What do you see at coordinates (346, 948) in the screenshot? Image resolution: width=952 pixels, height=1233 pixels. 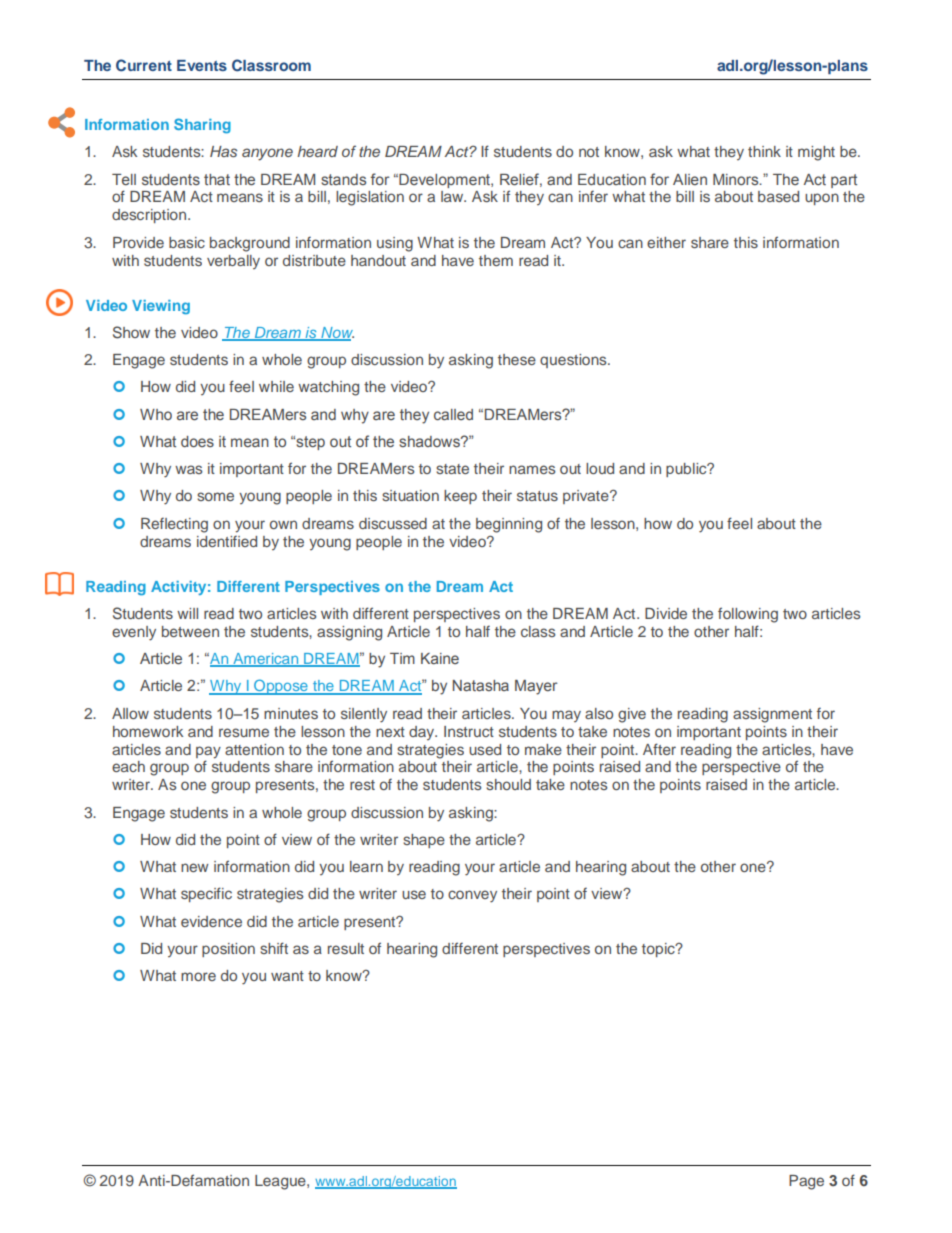 I see `result` at bounding box center [346, 948].
